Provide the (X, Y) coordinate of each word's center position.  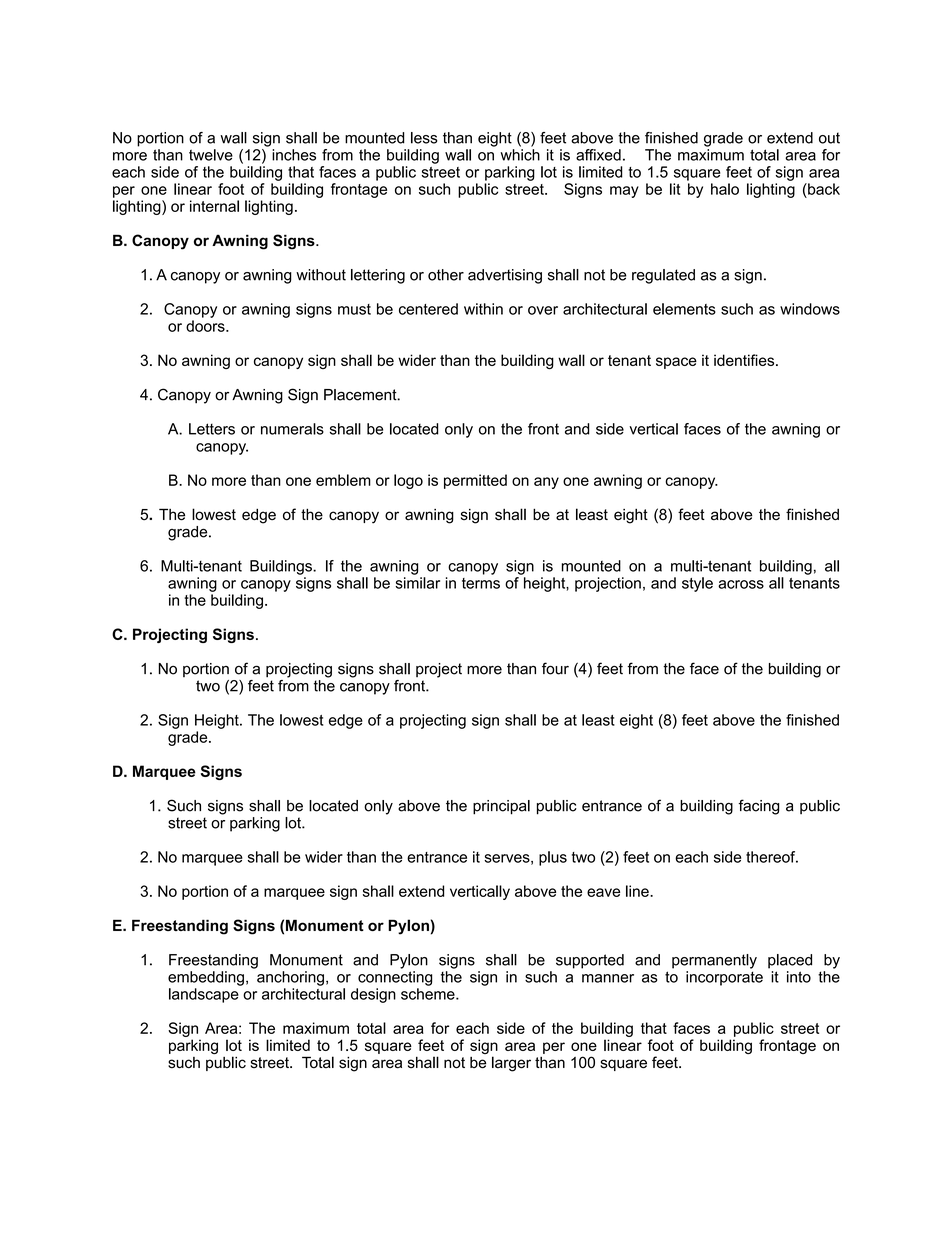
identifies (745, 360)
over (543, 310)
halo (725, 189)
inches (294, 155)
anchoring (290, 978)
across (741, 584)
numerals (292, 429)
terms (481, 583)
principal (501, 807)
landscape (204, 995)
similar (417, 583)
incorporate (724, 978)
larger (511, 1064)
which (520, 155)
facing (759, 807)
